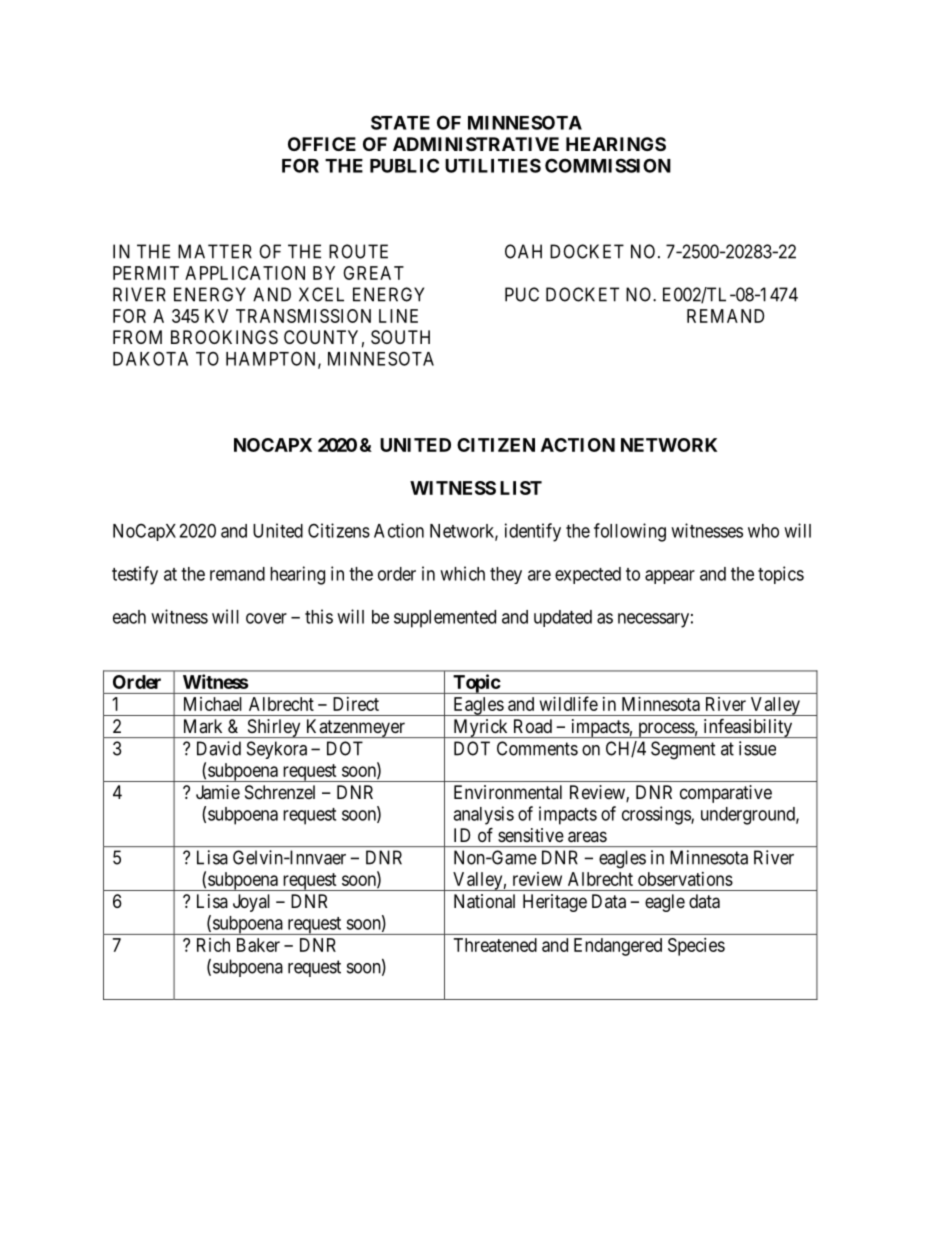 This image has height=1233, width=952. What do you see at coordinates (476, 144) in the image?
I see `ADMINISTRATIVE` at bounding box center [476, 144].
